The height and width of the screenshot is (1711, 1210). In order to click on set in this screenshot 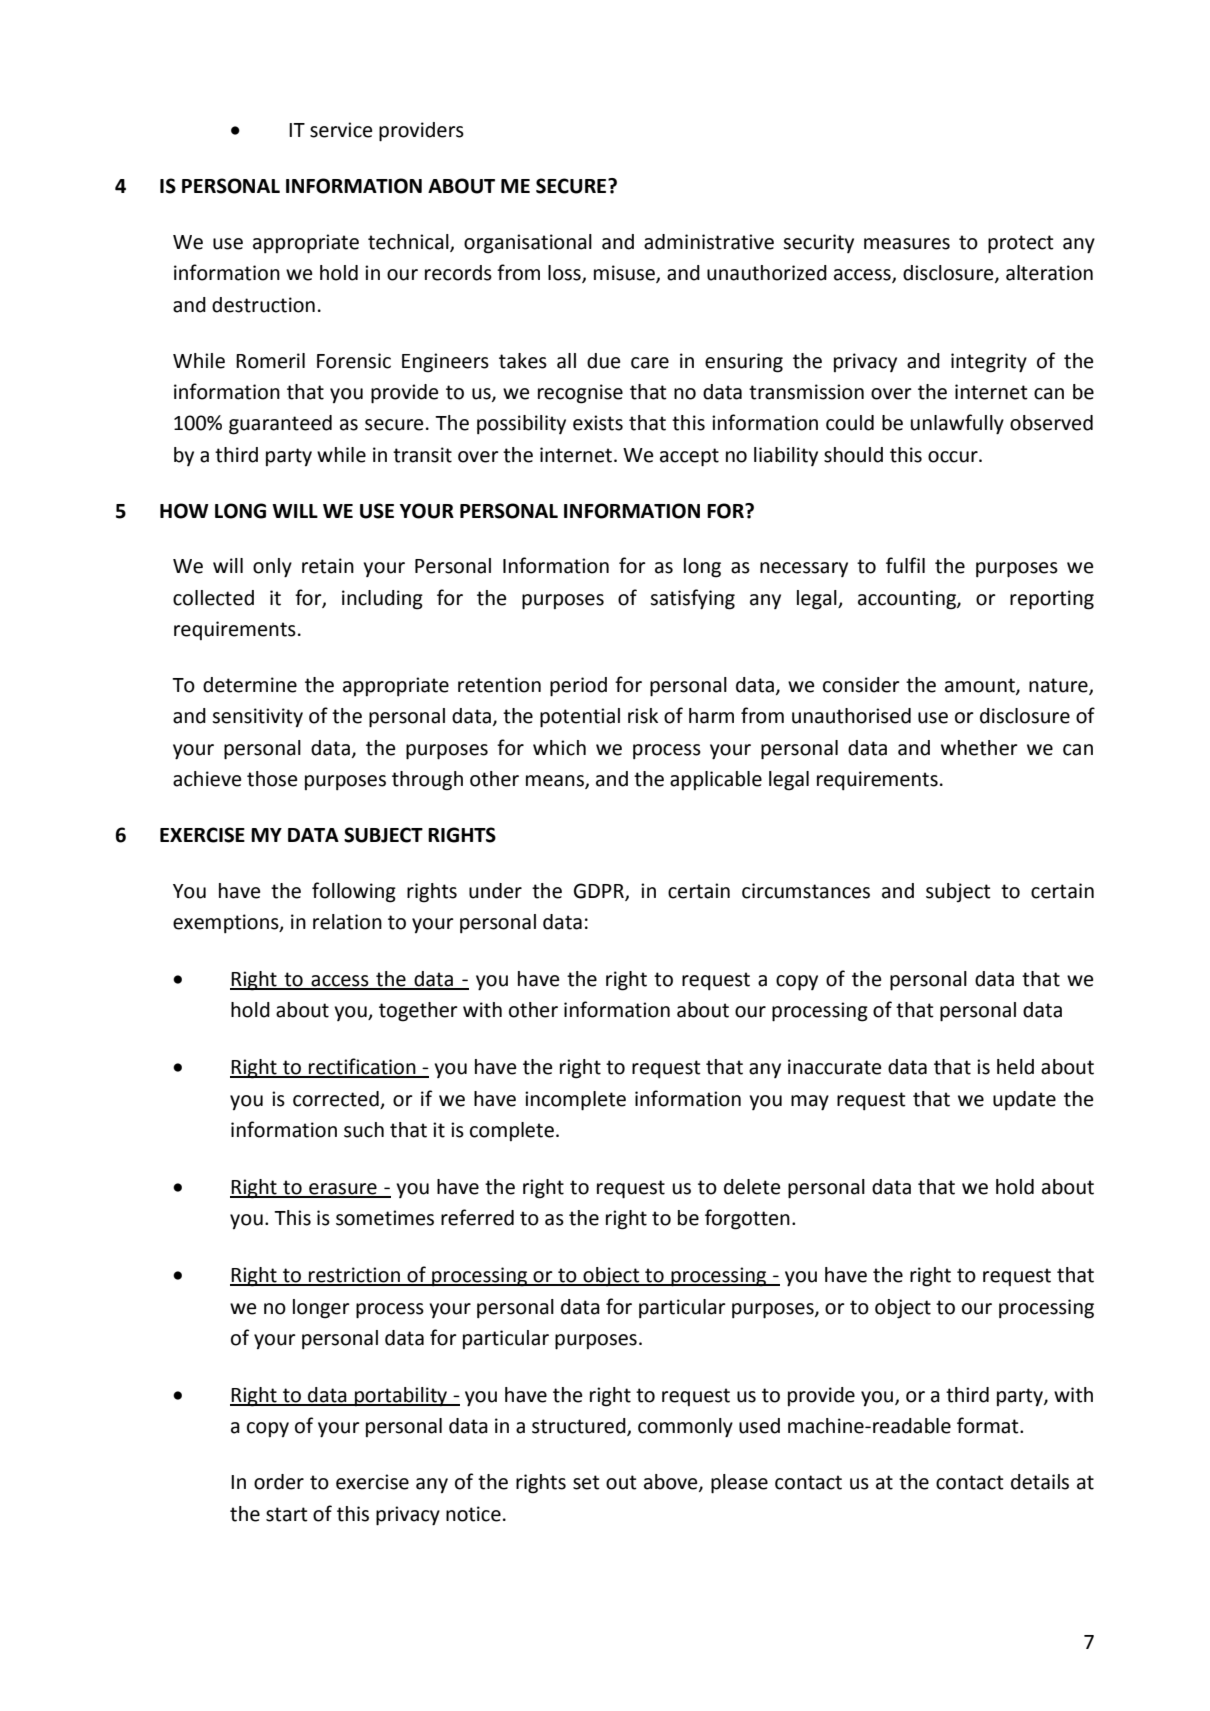, I will do `click(586, 1482)`.
